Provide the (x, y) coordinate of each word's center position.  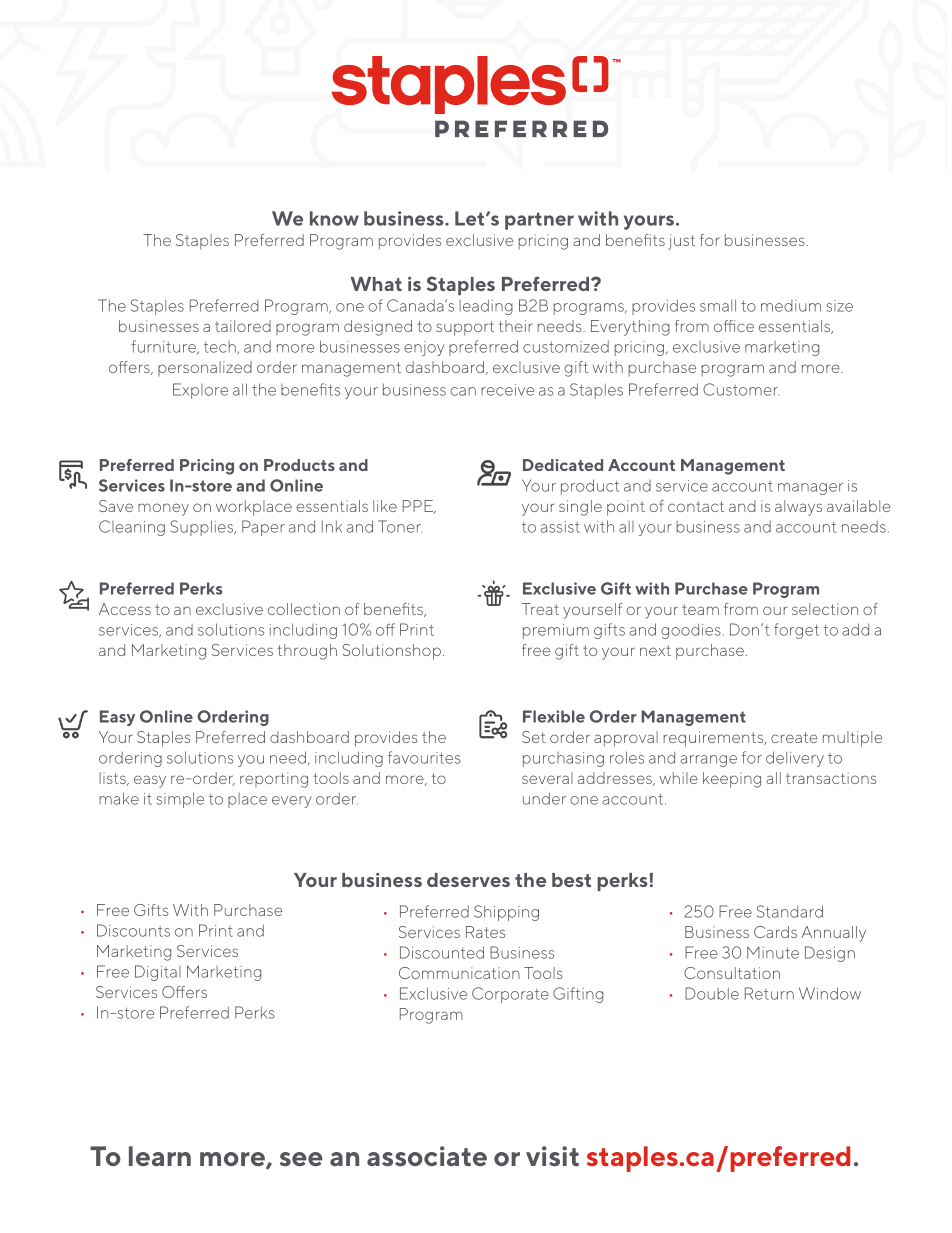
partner (539, 221)
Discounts (133, 930)
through (307, 652)
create (794, 737)
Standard (790, 911)
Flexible (554, 716)
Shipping (506, 913)
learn (160, 1156)
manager (810, 489)
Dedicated (563, 465)
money (163, 509)
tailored (243, 326)
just (681, 242)
